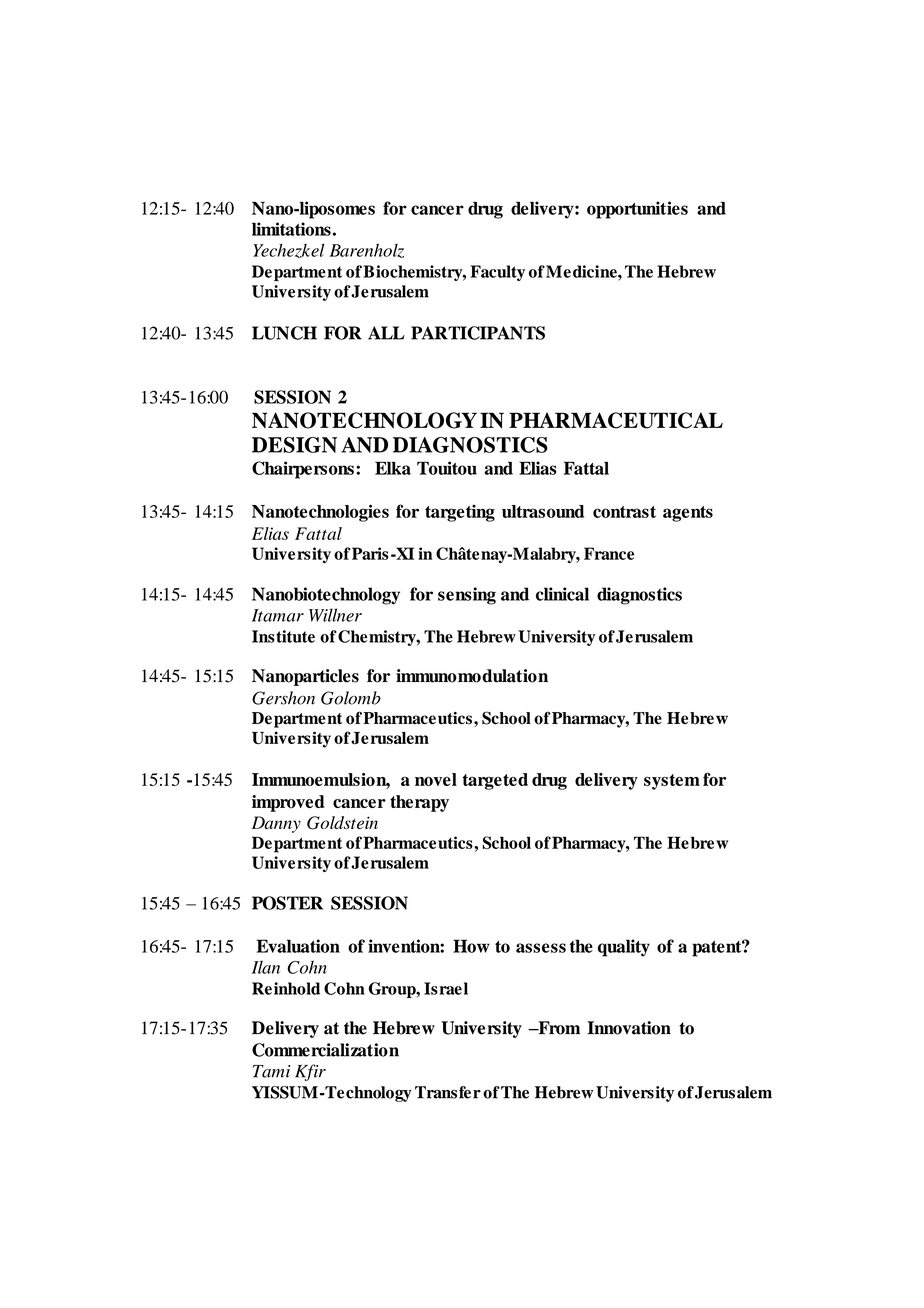  What do you see at coordinates (283, 698) in the screenshot?
I see `Gershon` at bounding box center [283, 698].
